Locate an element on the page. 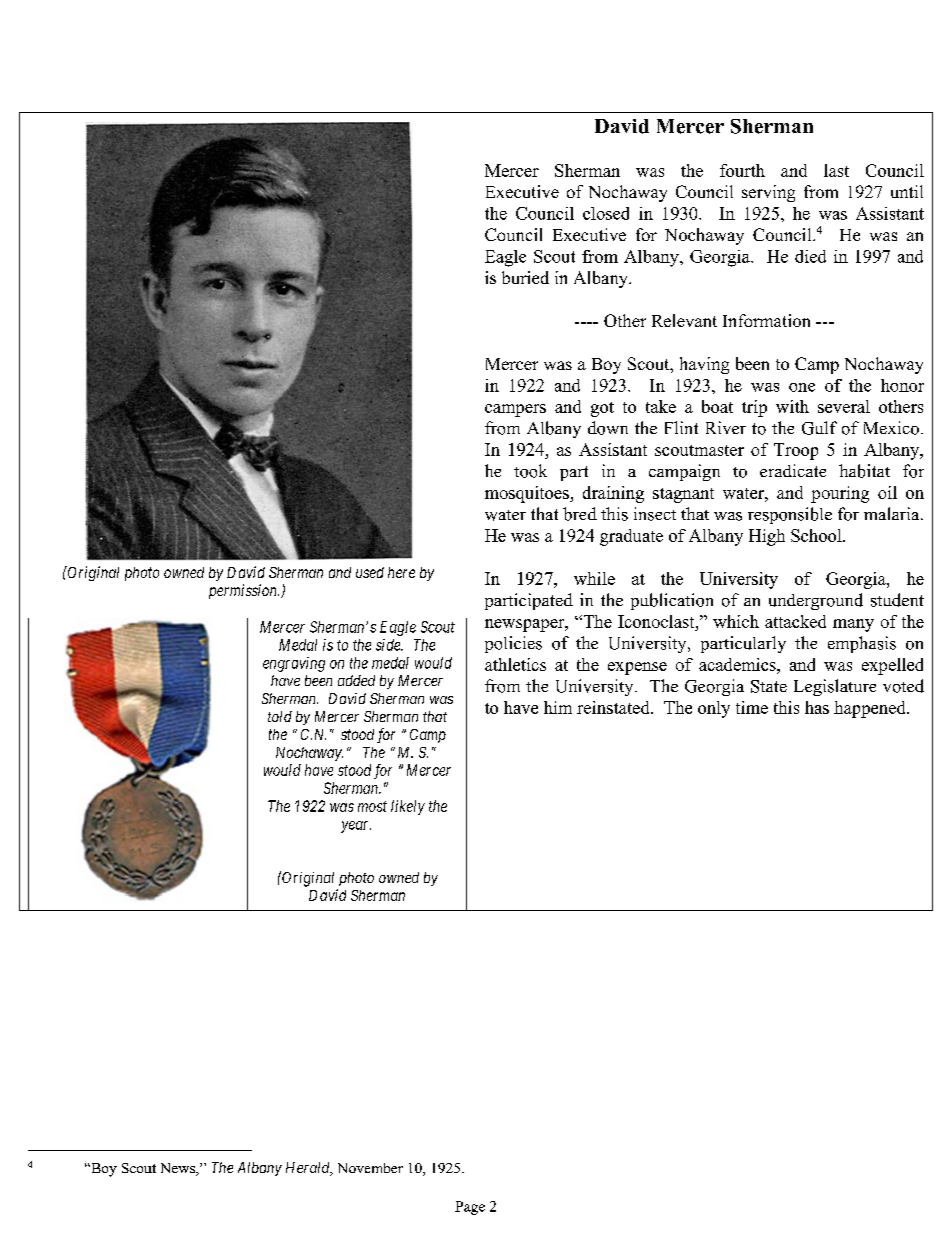 The width and height of the document is (952, 1233). closed is located at coordinates (606, 213).
